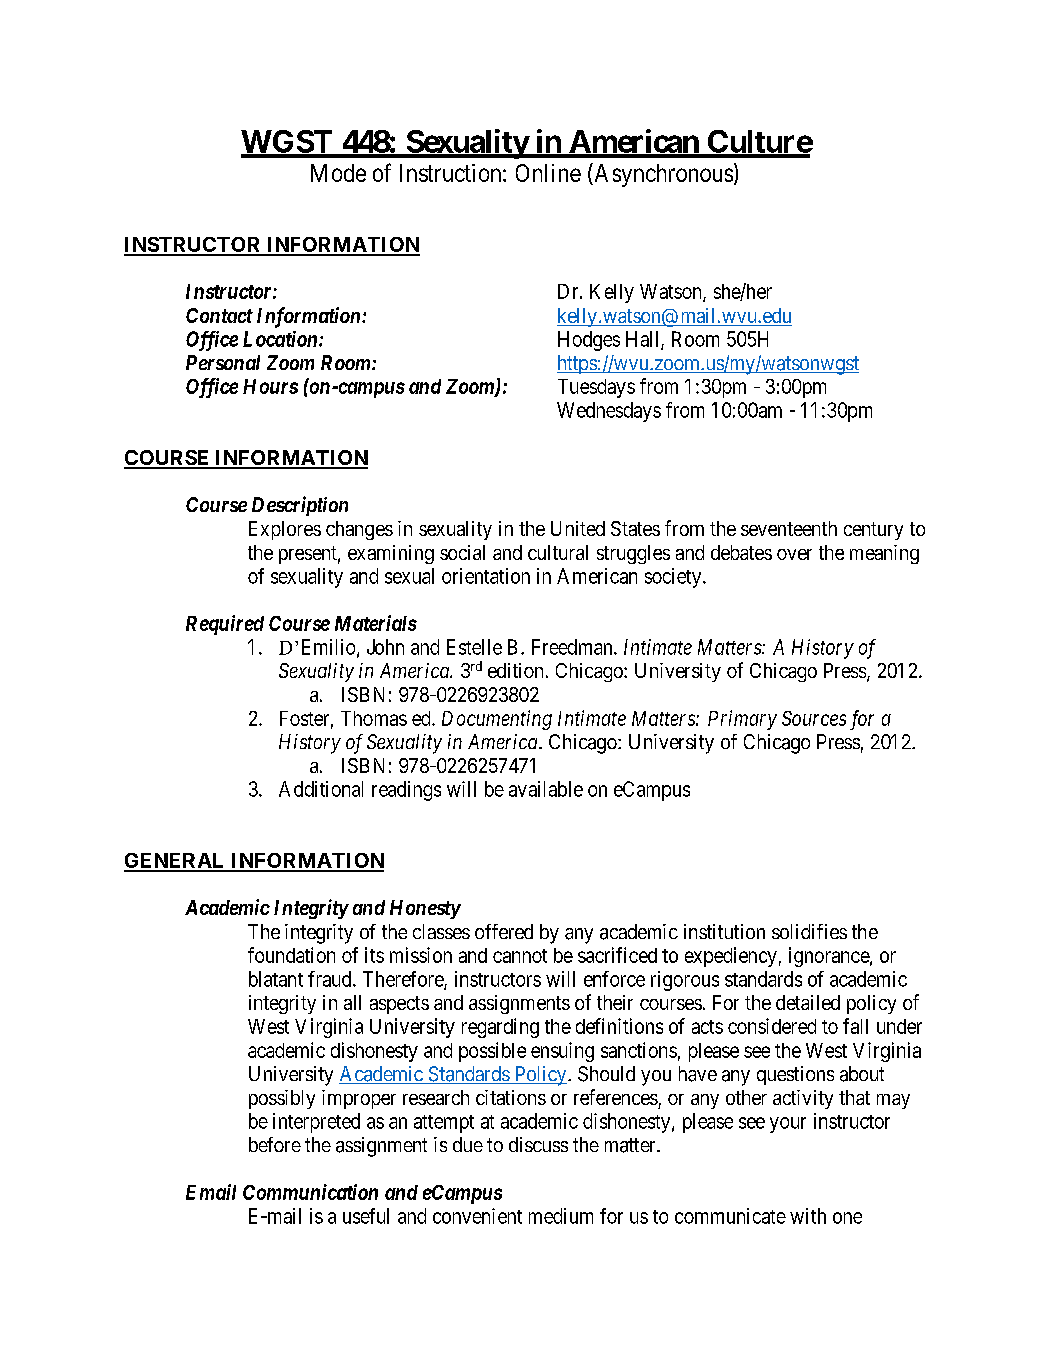 The width and height of the page is (1051, 1360). I want to click on Wednesdays, so click(609, 412).
